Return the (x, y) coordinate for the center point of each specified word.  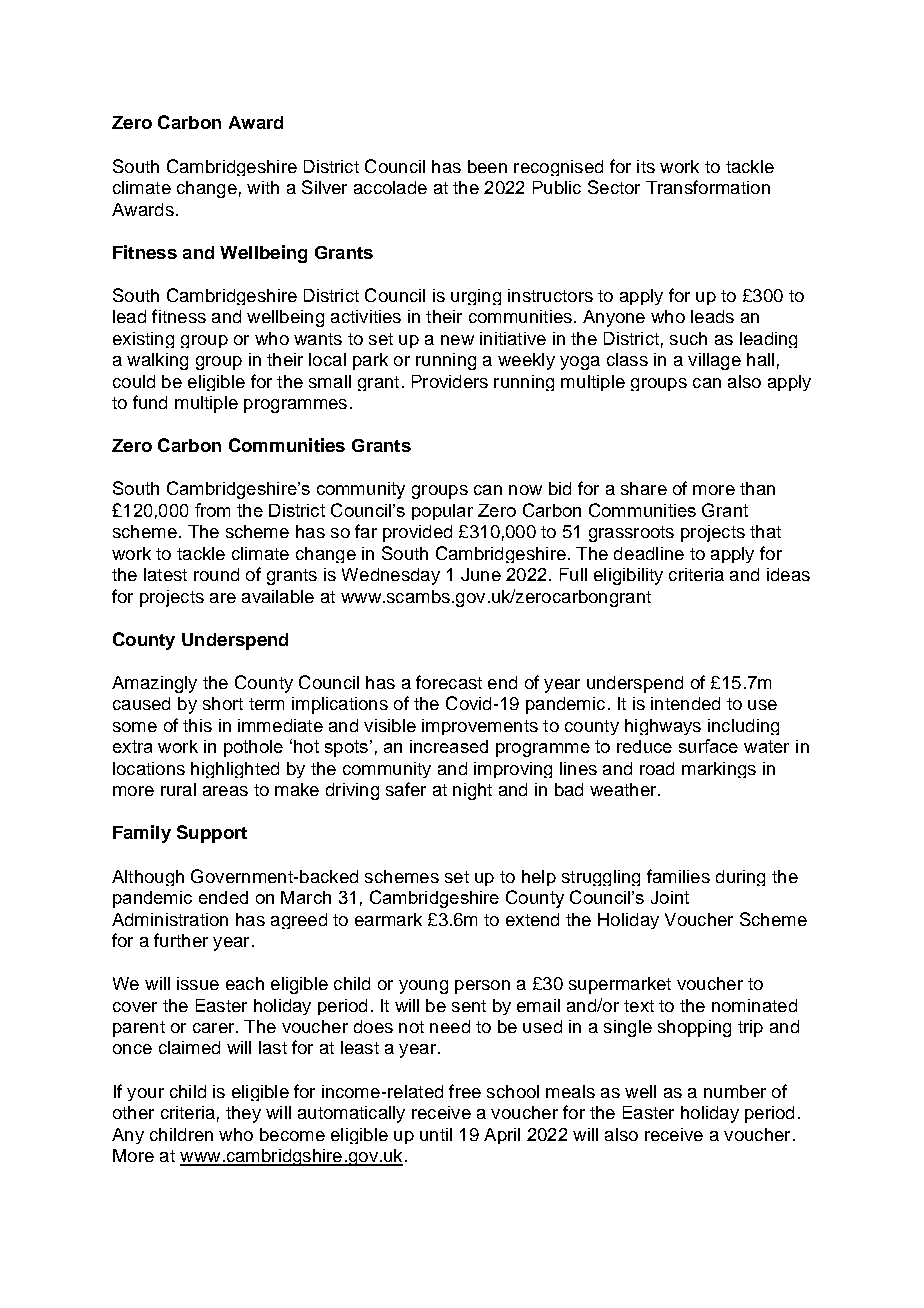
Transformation (708, 187)
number (735, 1091)
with (263, 187)
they (243, 1114)
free (465, 1091)
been (487, 166)
